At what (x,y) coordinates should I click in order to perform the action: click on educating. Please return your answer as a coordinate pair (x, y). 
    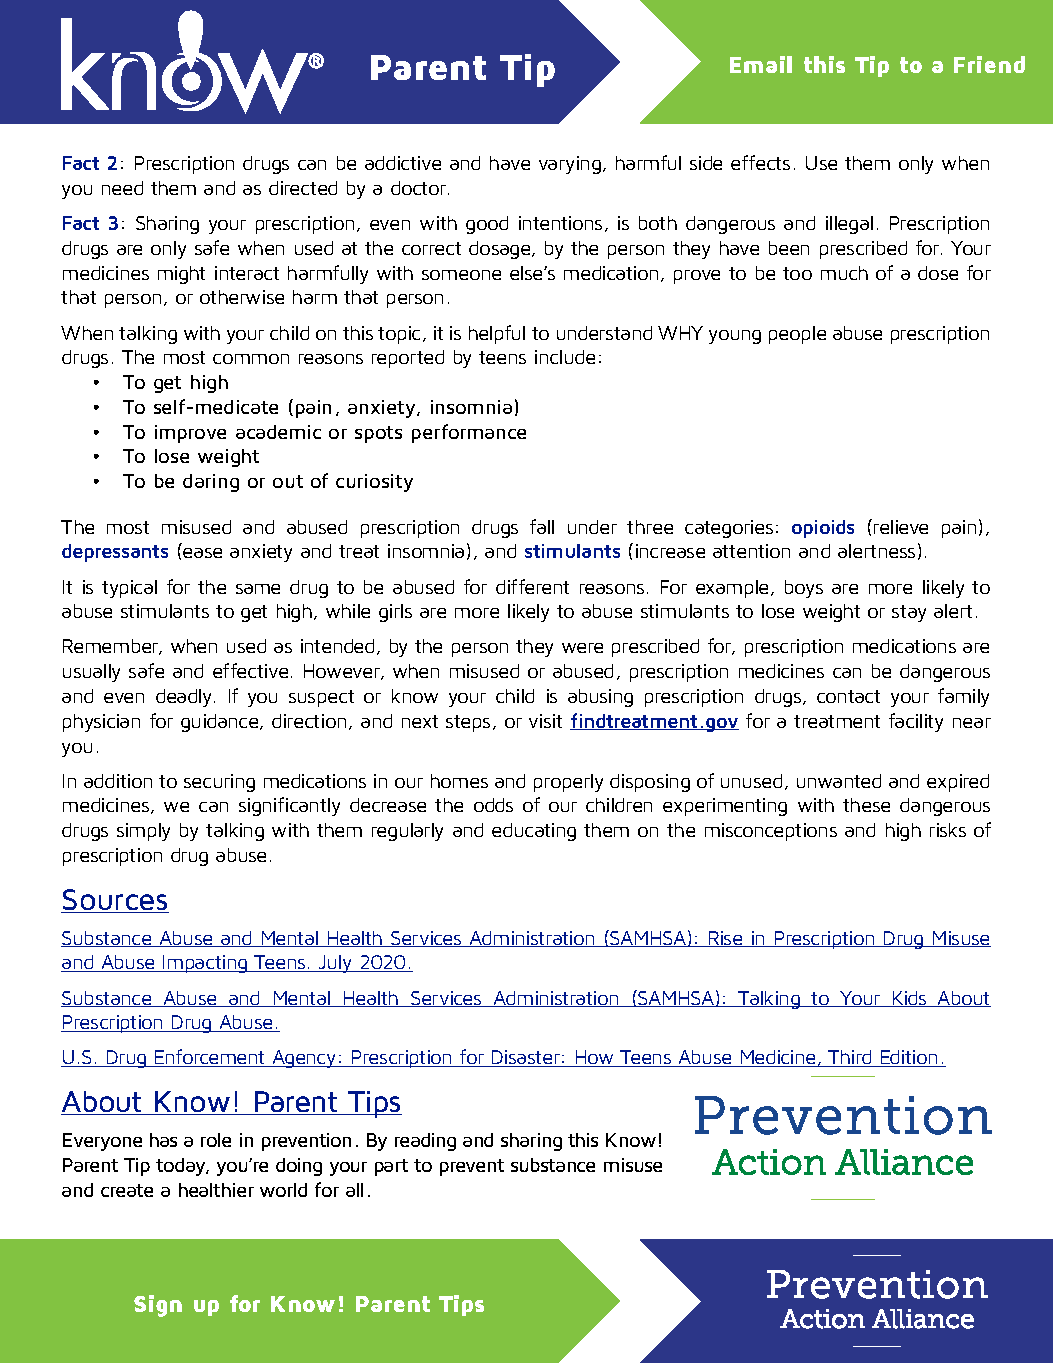
    Looking at the image, I should click on (534, 832).
